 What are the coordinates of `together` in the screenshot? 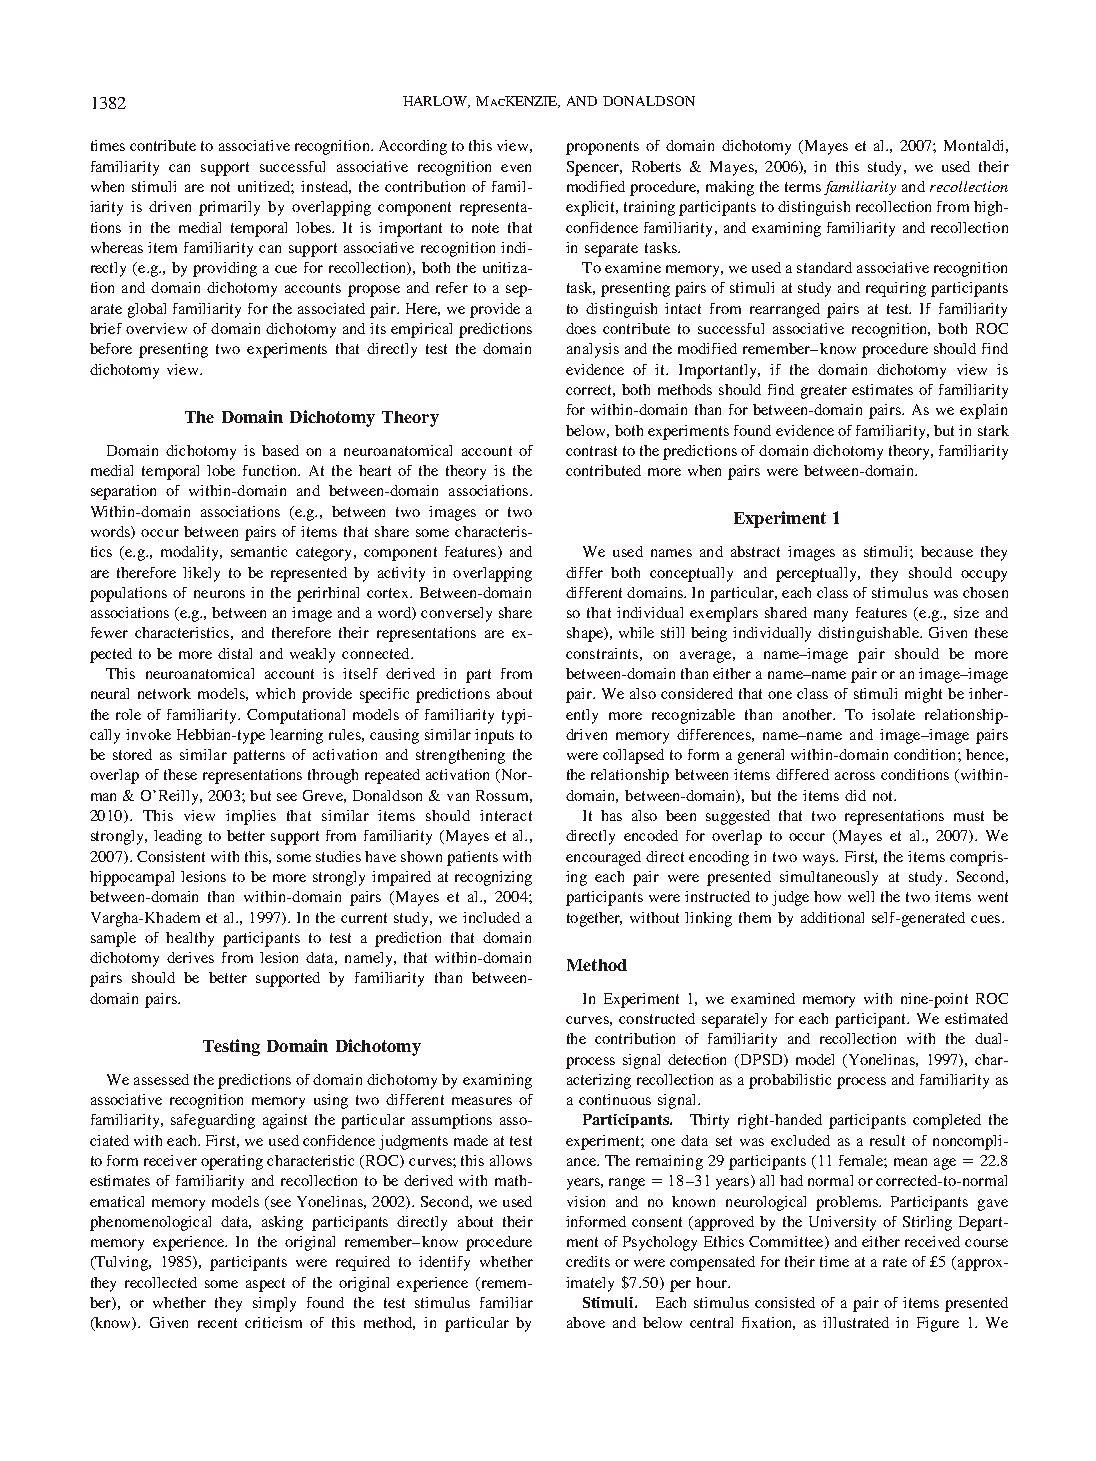 It's located at (594, 919).
